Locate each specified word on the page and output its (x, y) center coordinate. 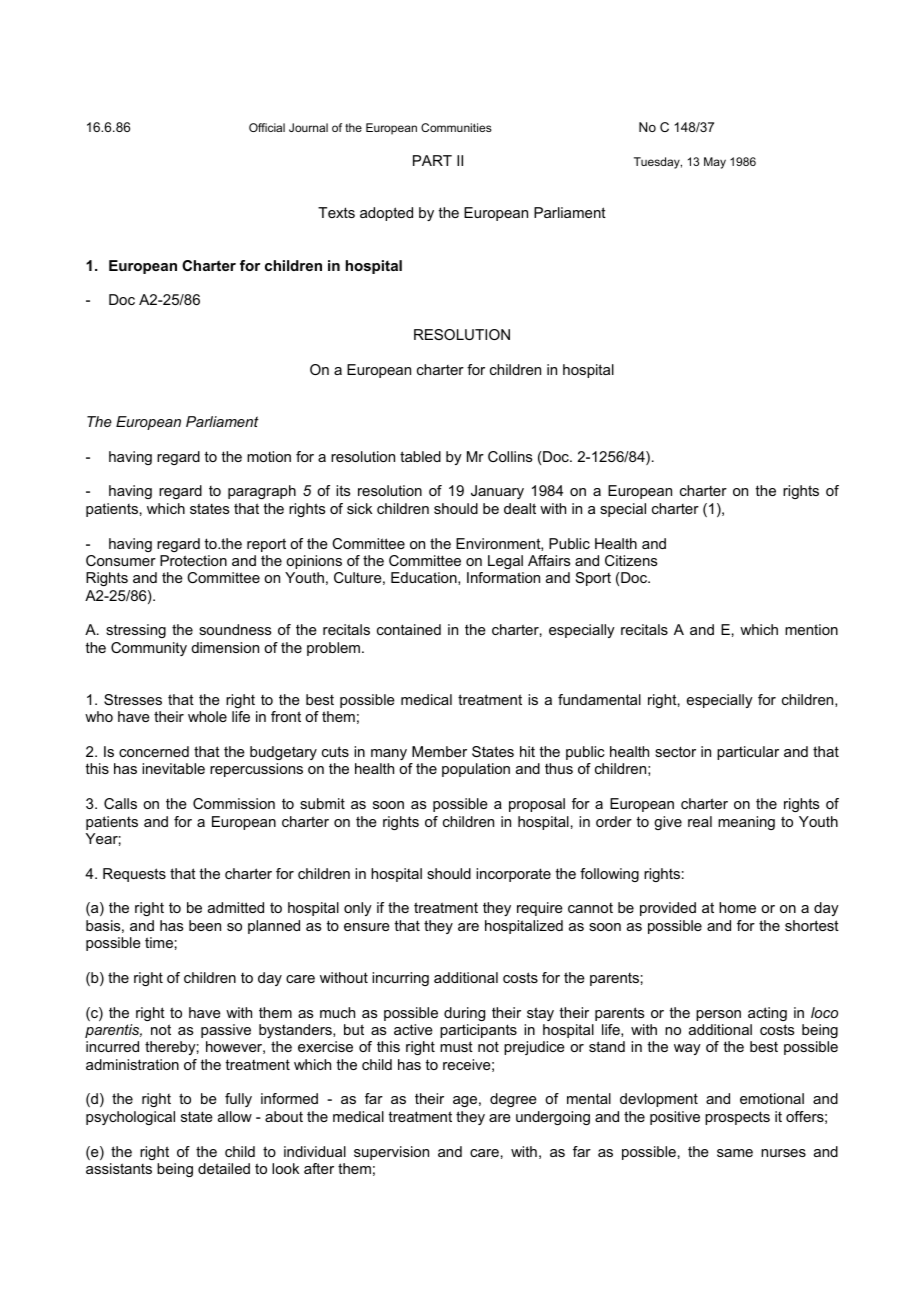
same (735, 1153)
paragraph (262, 492)
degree (513, 1100)
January (497, 492)
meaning (746, 823)
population (476, 770)
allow (235, 1116)
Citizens (631, 560)
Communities (456, 127)
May (715, 163)
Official (267, 127)
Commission (234, 803)
